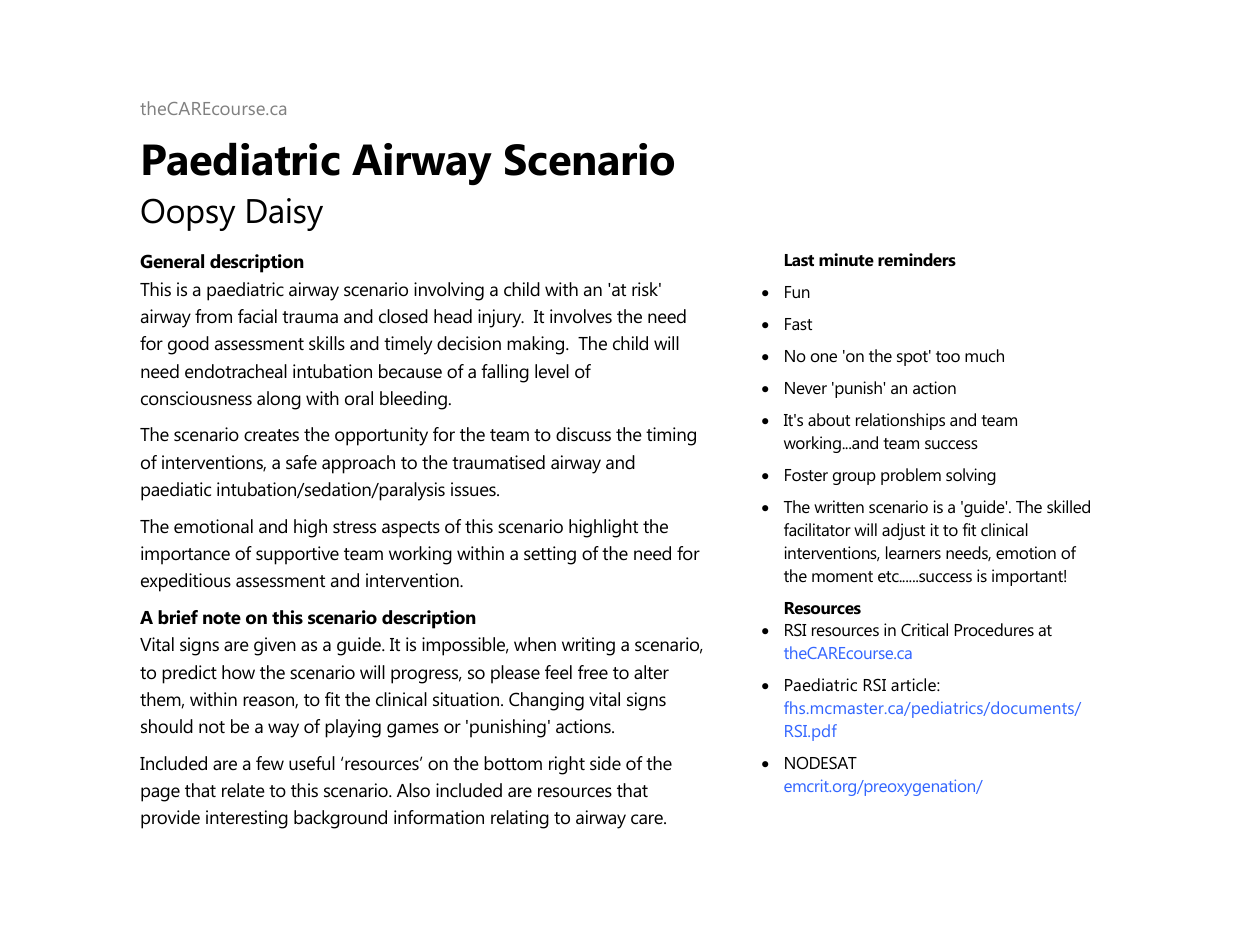  What do you see at coordinates (900, 421) in the image?
I see `relationships` at bounding box center [900, 421].
